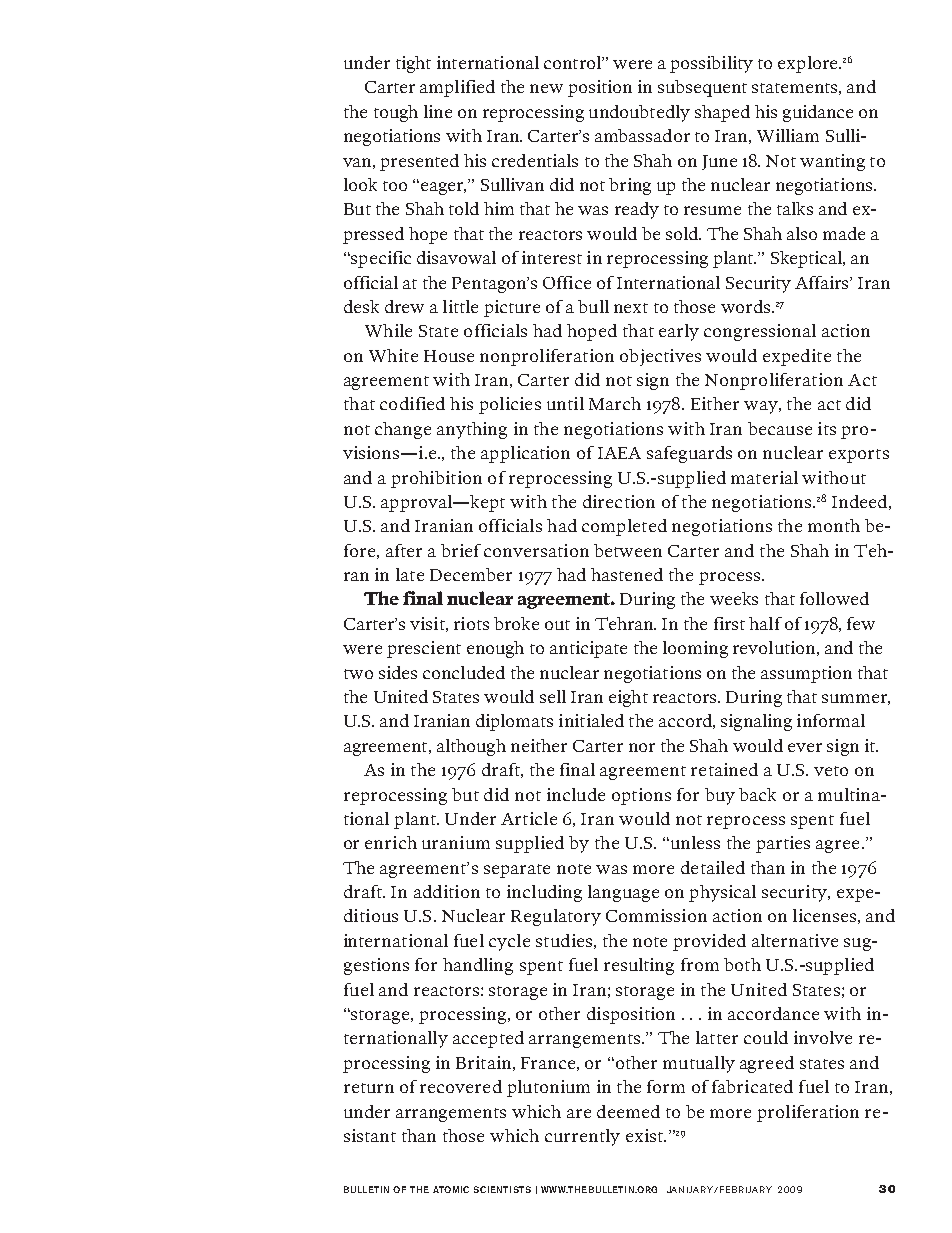 Image resolution: width=952 pixels, height=1233 pixels. I want to click on fabricated, so click(752, 1086).
